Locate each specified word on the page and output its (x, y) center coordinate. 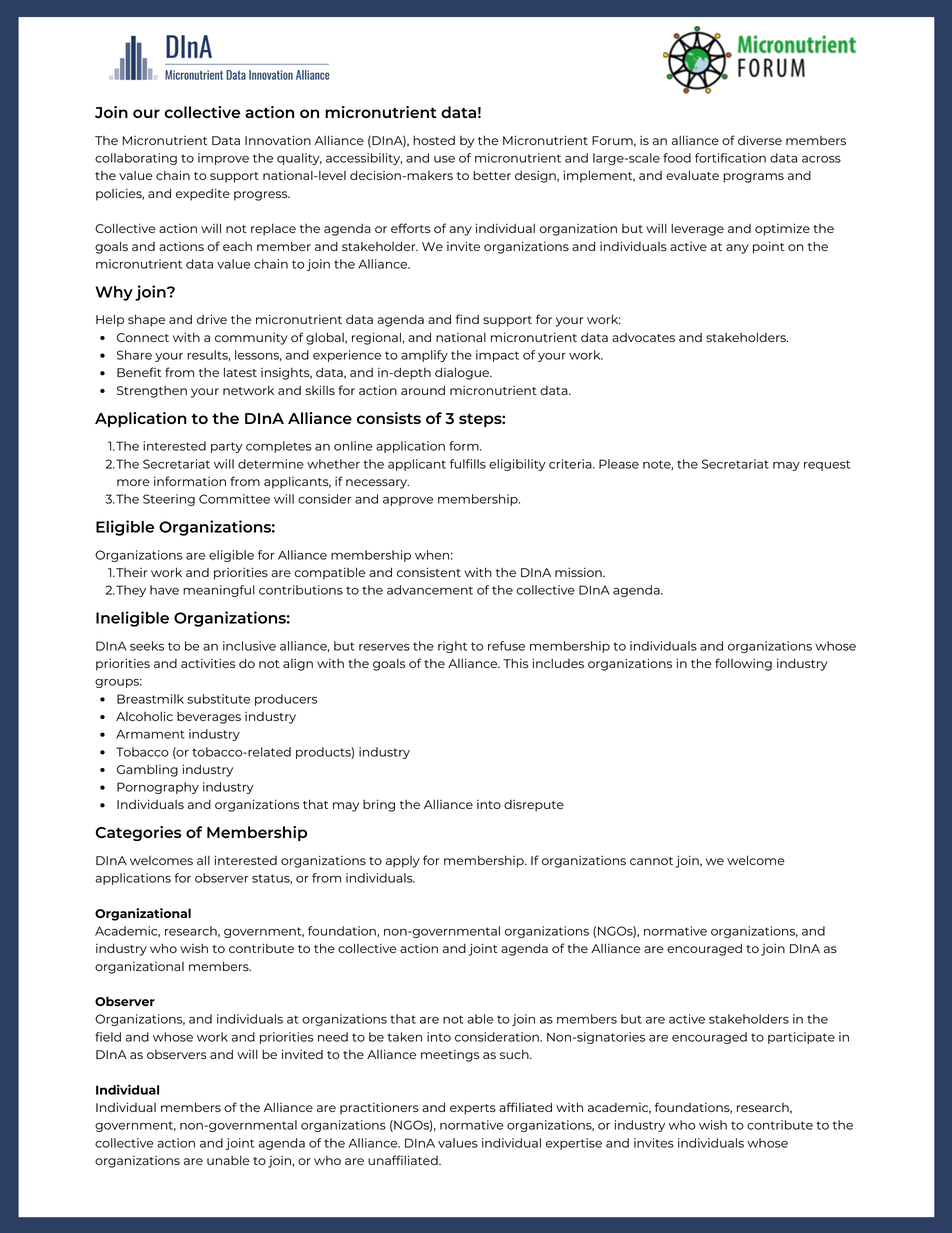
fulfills (468, 464)
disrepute (534, 805)
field (108, 1037)
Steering (169, 500)
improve (223, 159)
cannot (651, 861)
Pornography (158, 788)
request (827, 465)
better (492, 175)
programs (753, 178)
